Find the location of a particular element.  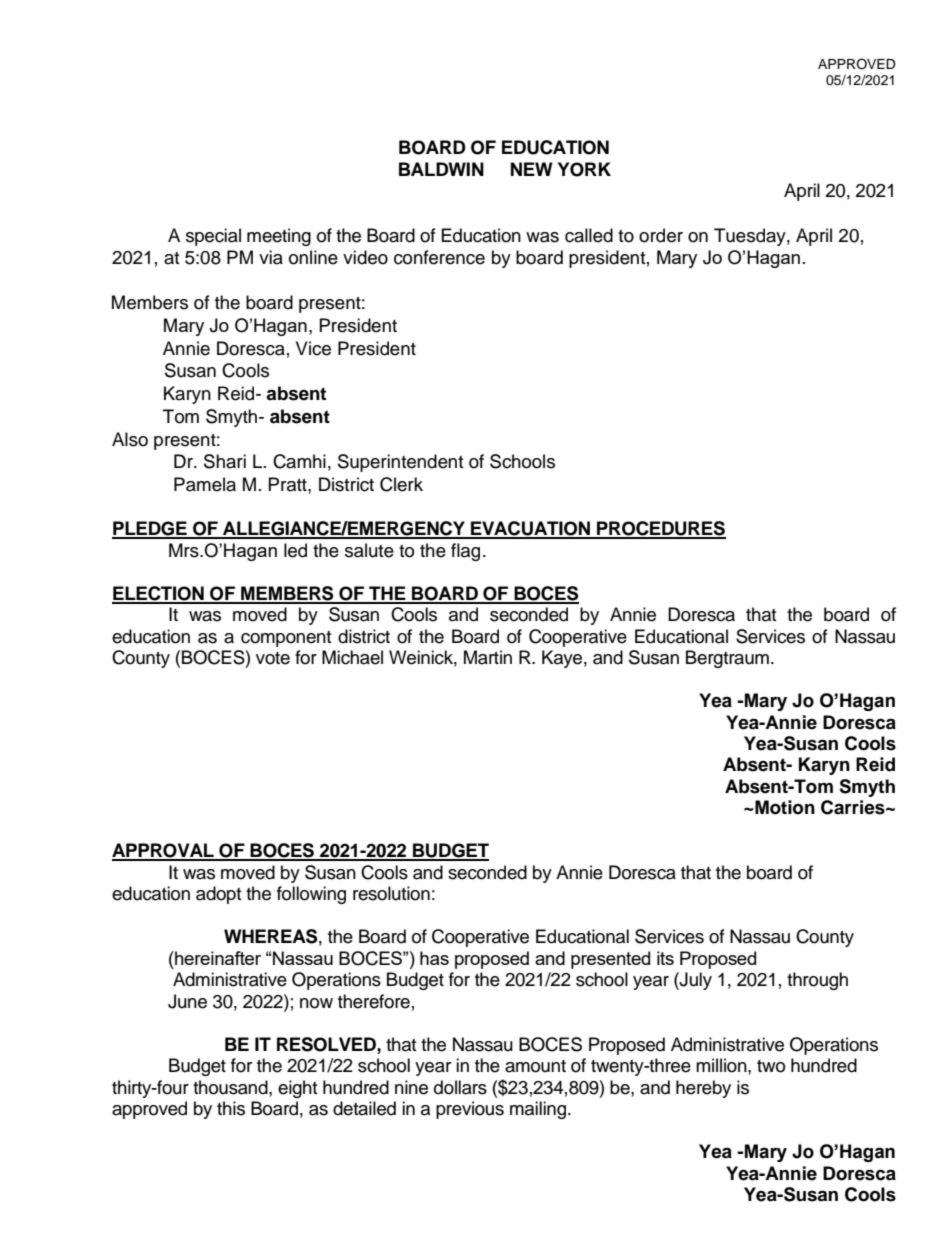

Motion is located at coordinates (784, 807).
